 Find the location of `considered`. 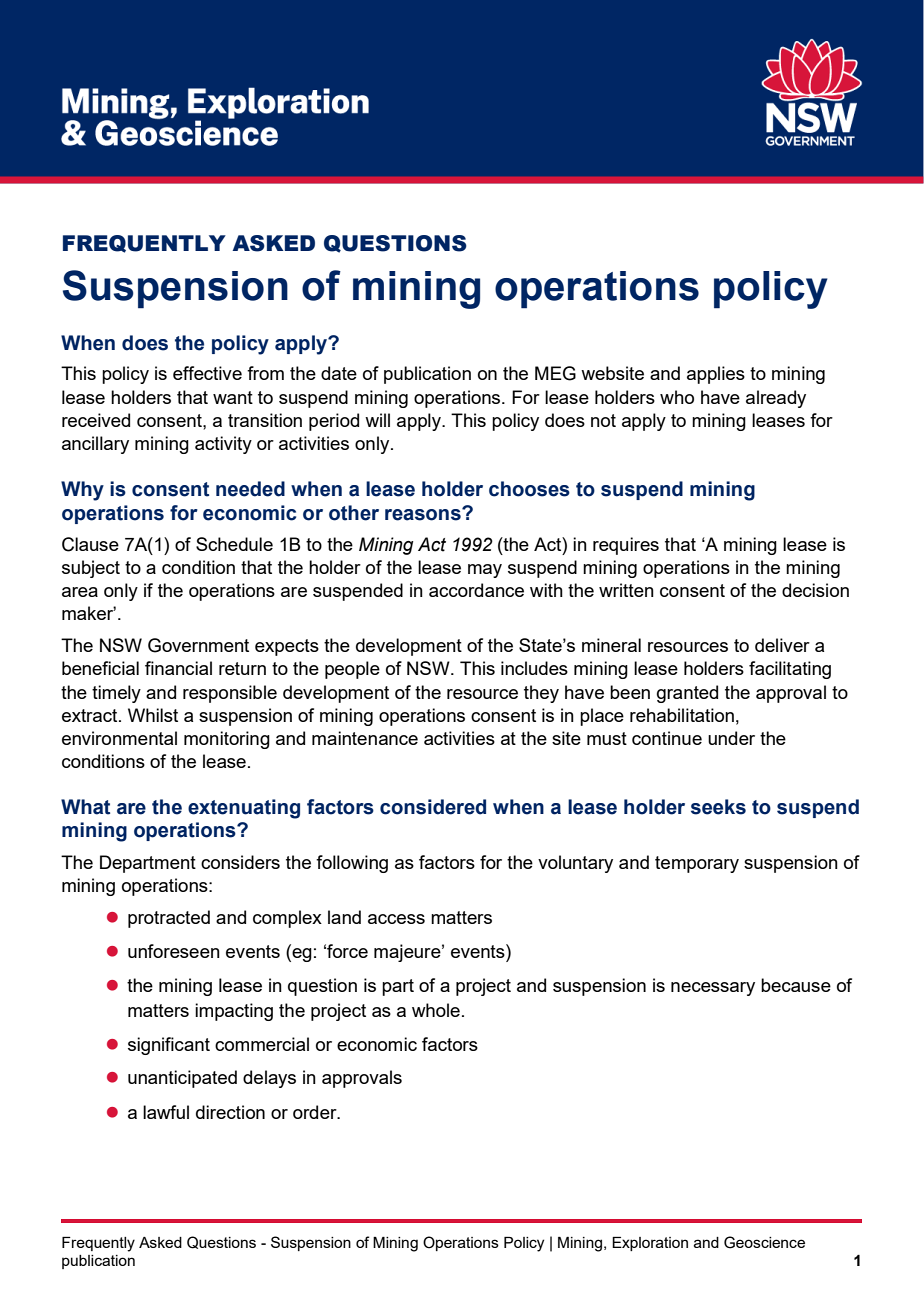

considered is located at coordinates (433, 807).
